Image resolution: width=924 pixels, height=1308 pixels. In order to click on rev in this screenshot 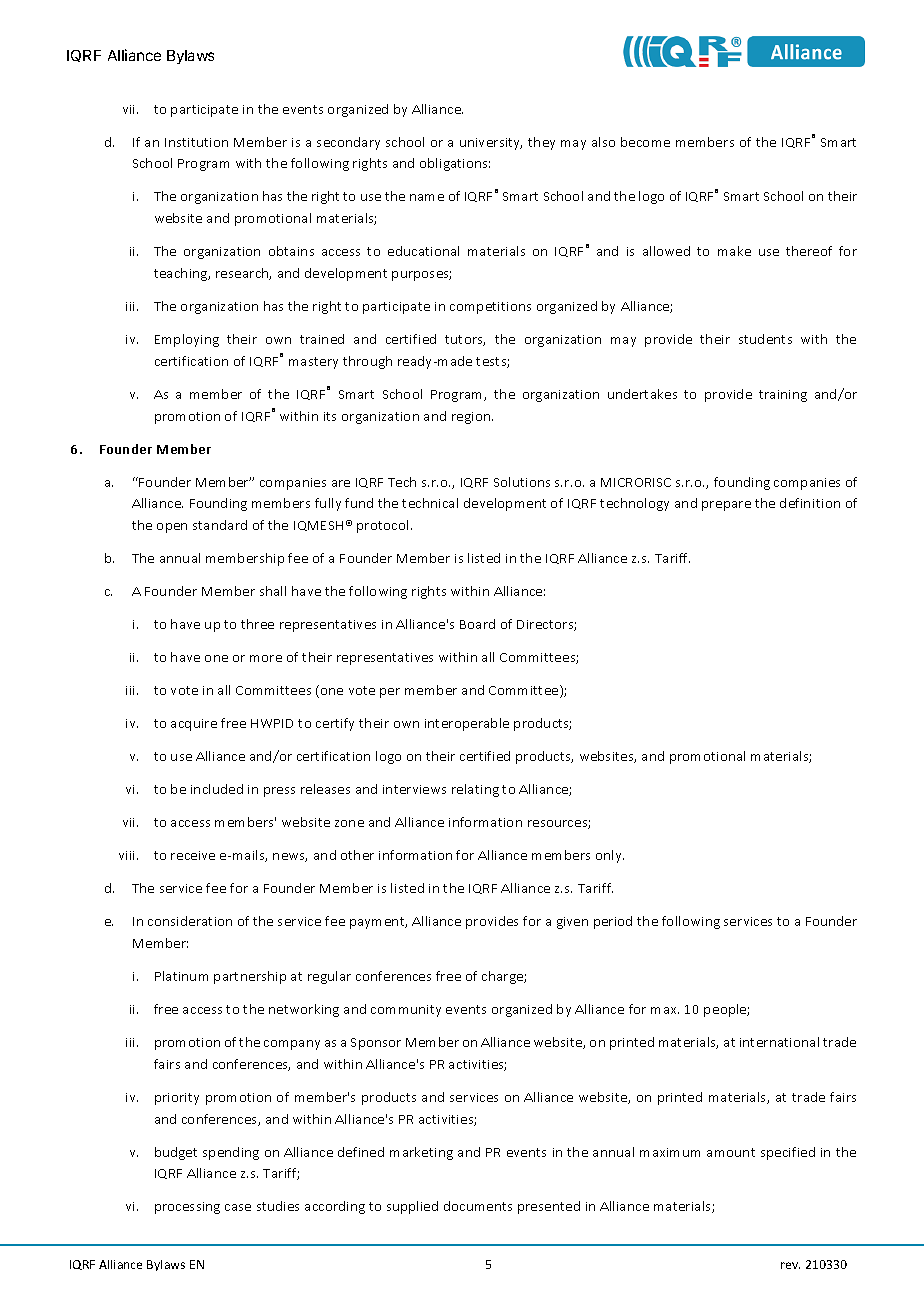, I will do `click(790, 1265)`.
